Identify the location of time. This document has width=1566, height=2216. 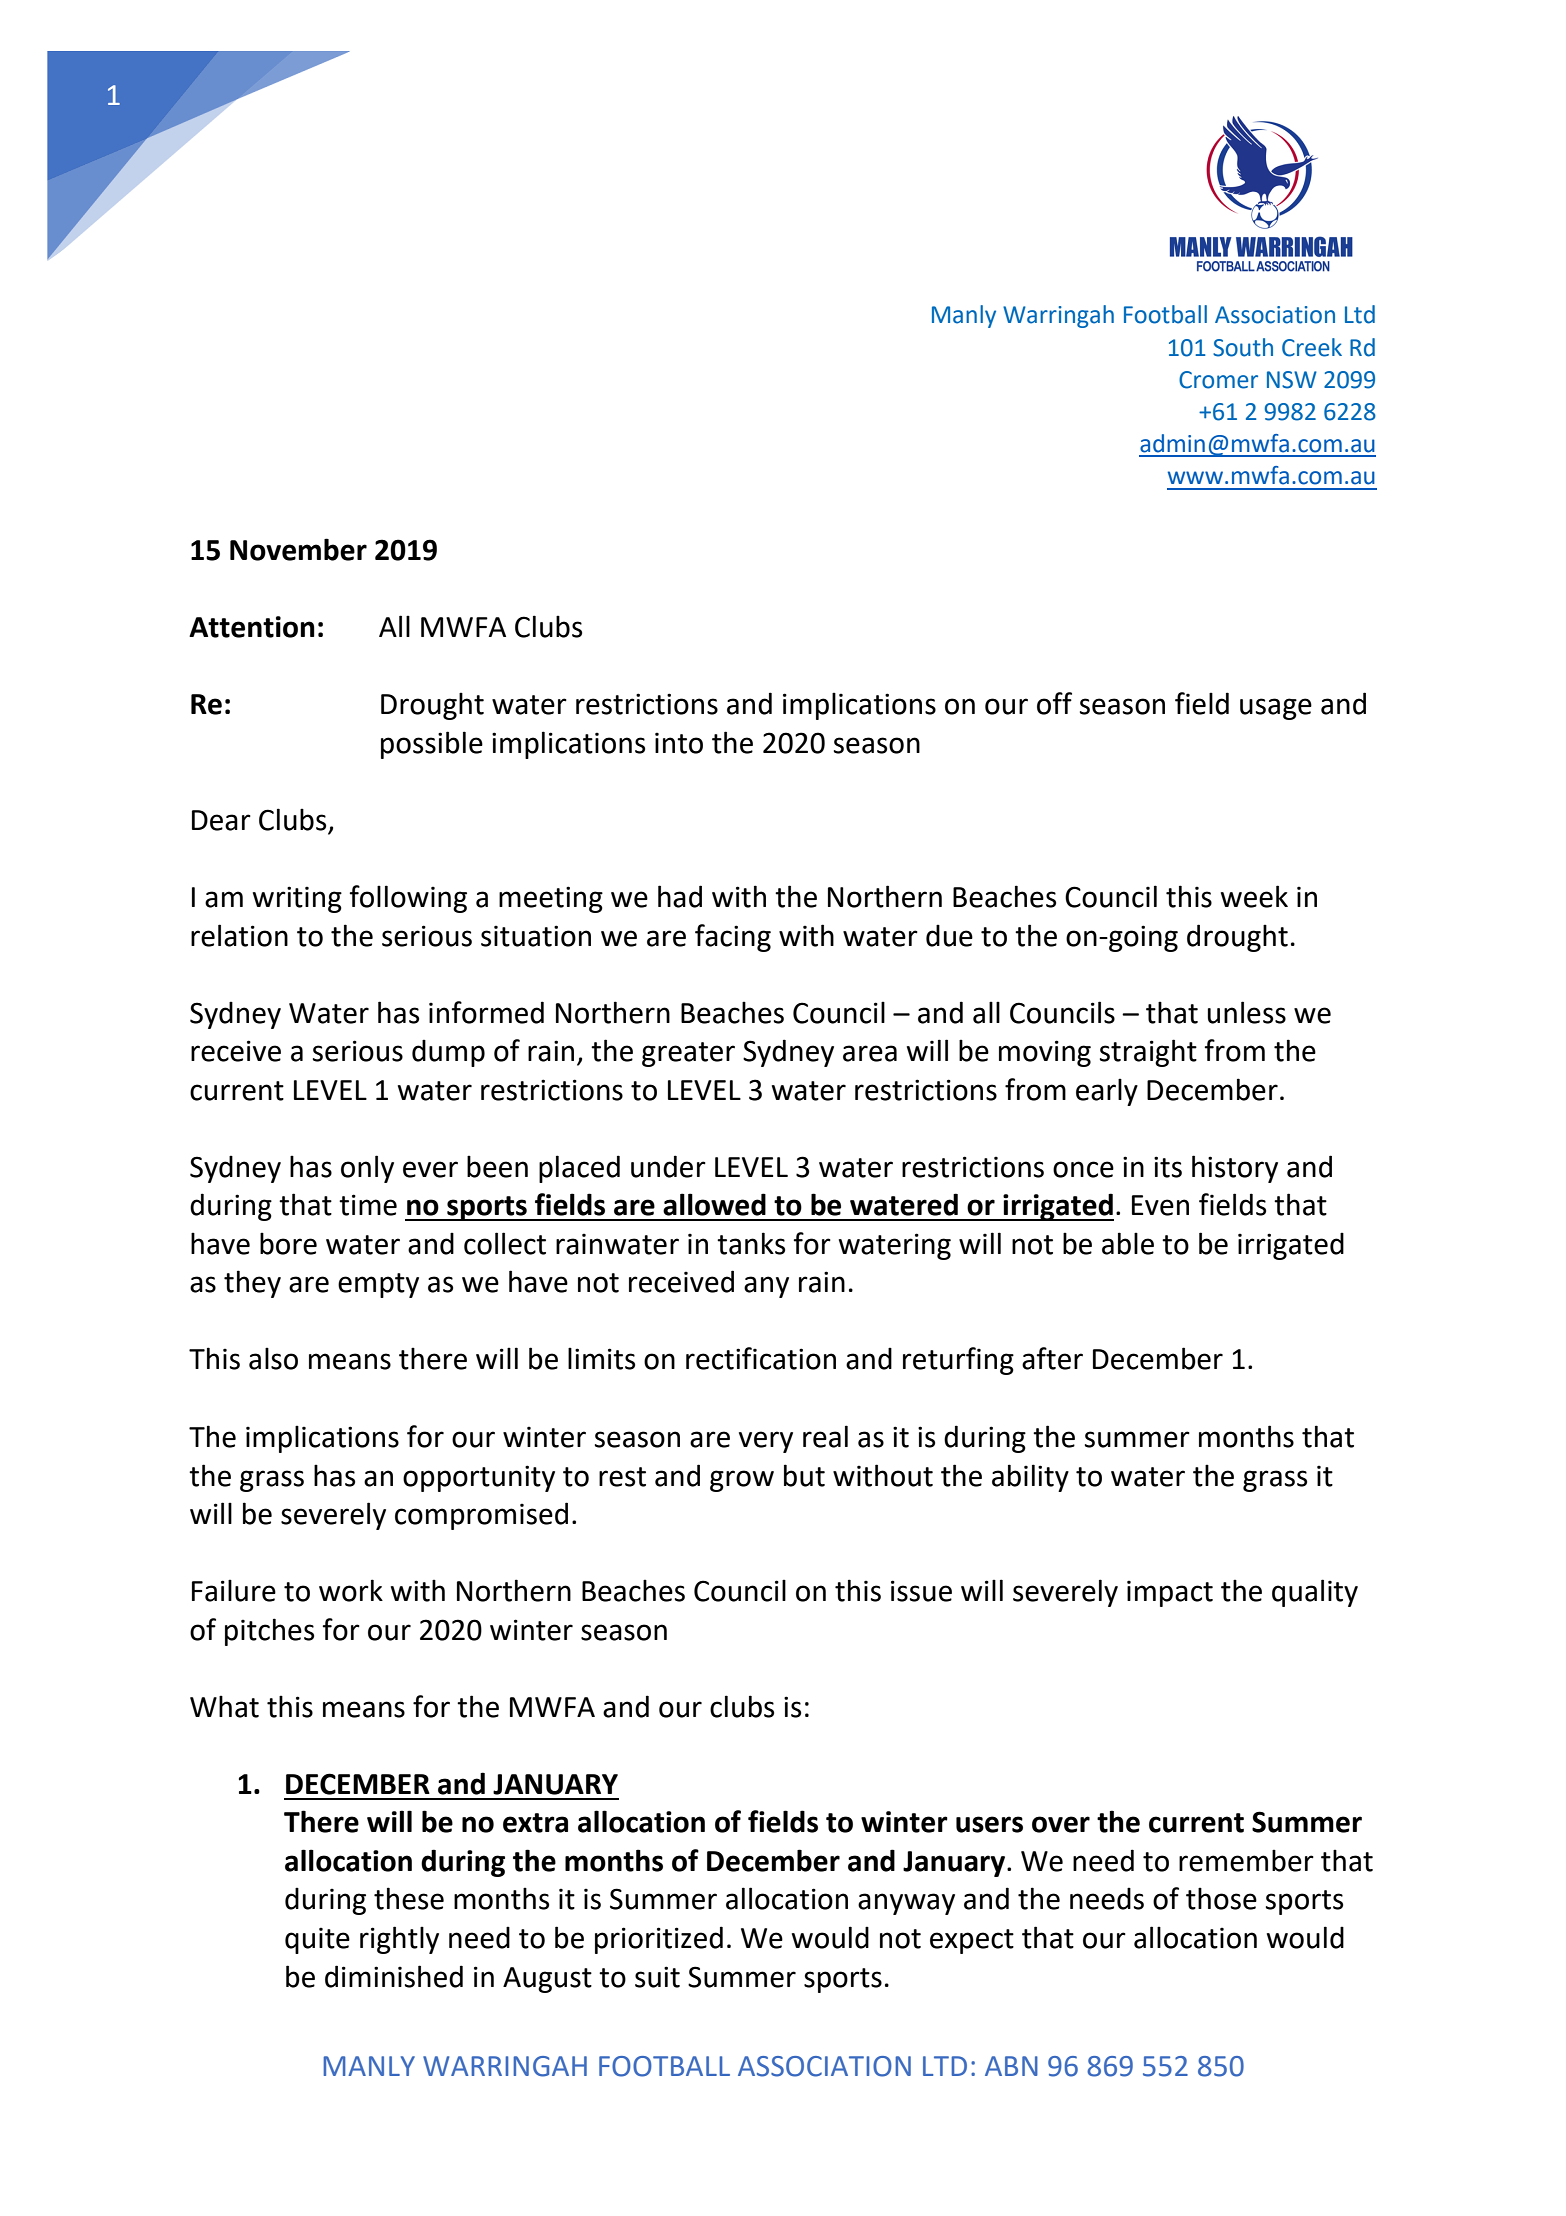
(368, 1205).
